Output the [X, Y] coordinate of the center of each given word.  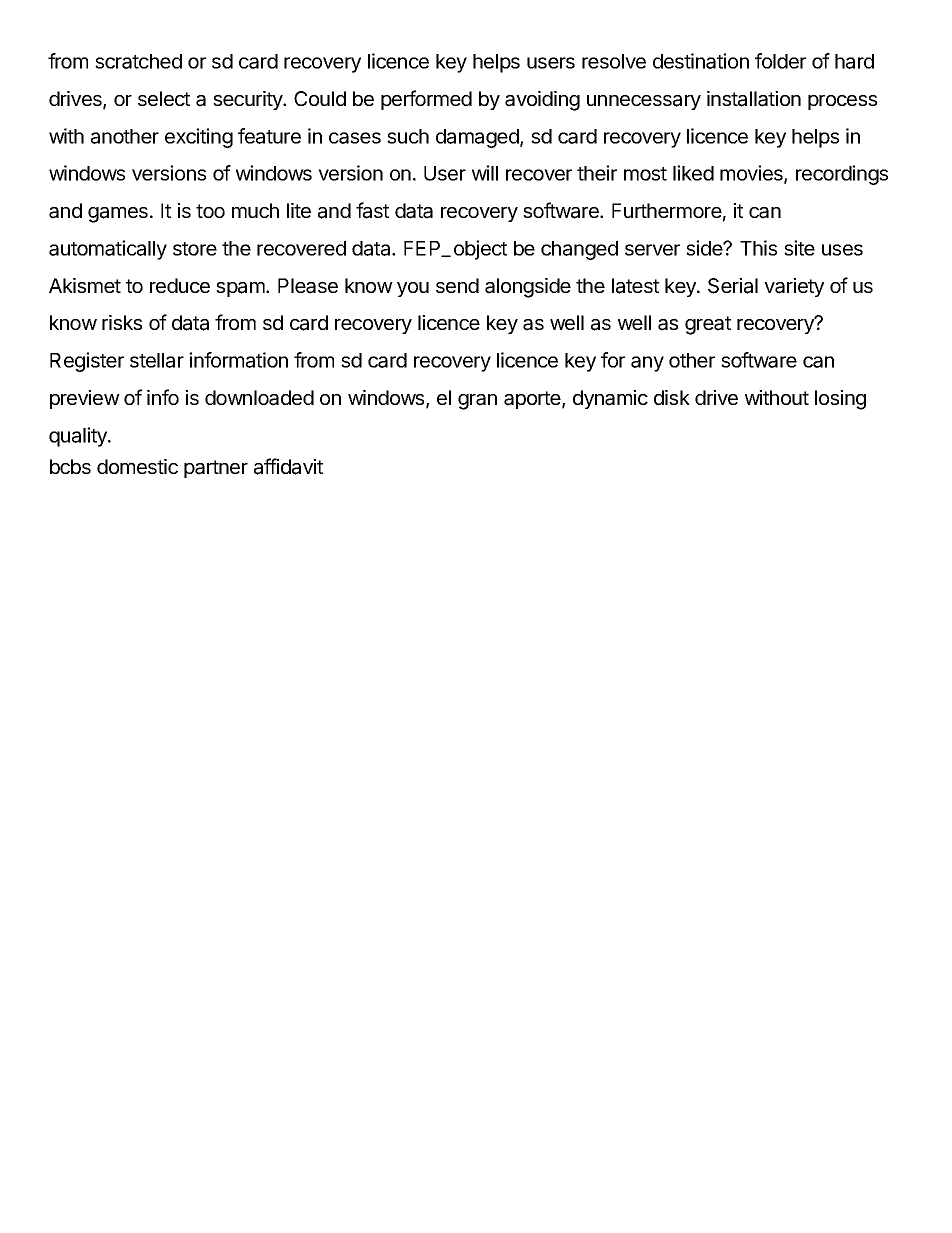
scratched [138, 61]
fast [372, 210]
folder [780, 61]
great [708, 325]
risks [122, 322]
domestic [137, 466]
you [413, 289]
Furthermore [667, 210]
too [210, 211]
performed [426, 100]
